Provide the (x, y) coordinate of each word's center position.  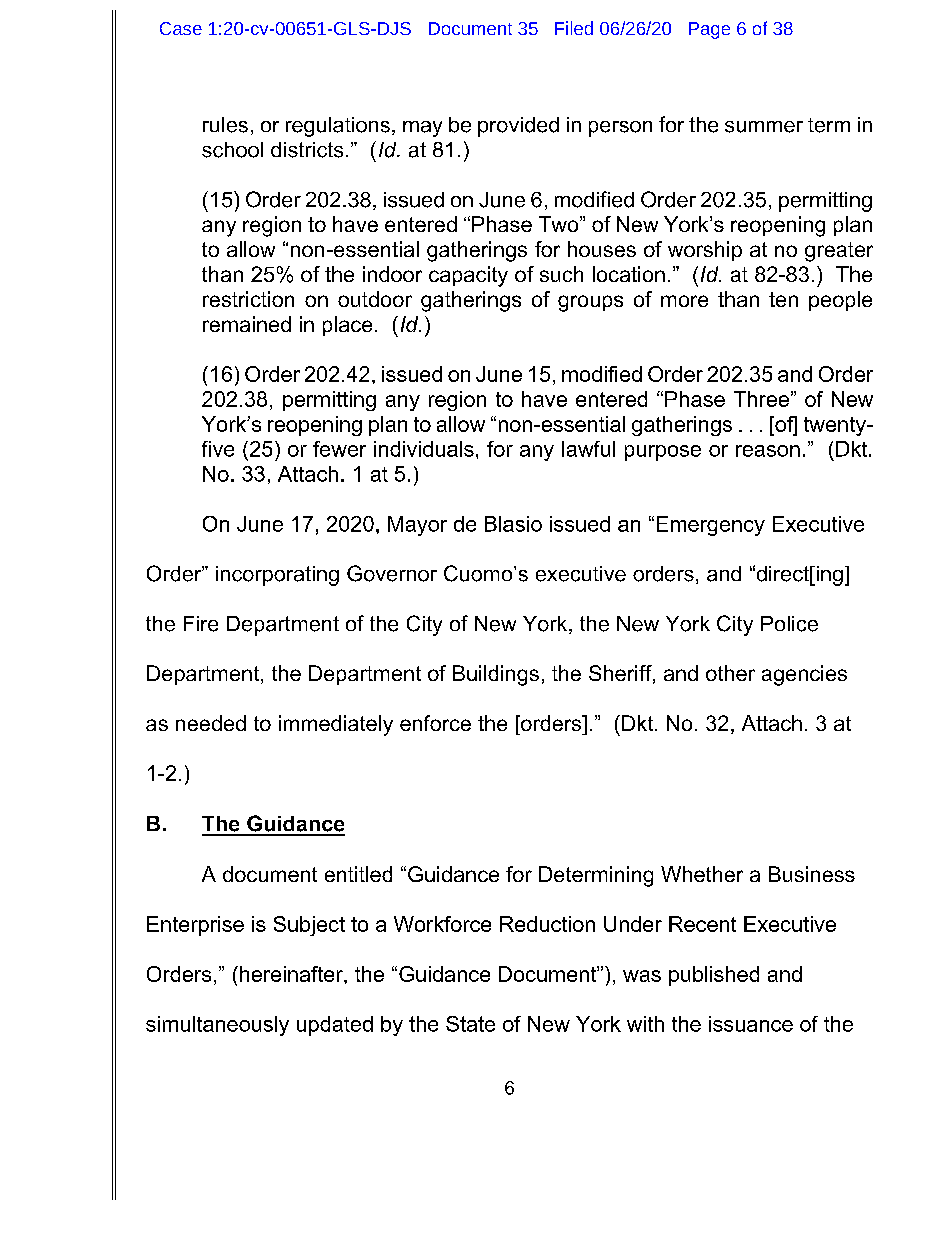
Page (709, 30)
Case (181, 28)
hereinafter (292, 974)
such (561, 274)
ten (783, 299)
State (470, 1024)
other (730, 673)
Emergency (711, 526)
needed (211, 723)
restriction (248, 299)
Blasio (513, 524)
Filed (574, 28)
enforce (435, 723)
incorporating (277, 576)
